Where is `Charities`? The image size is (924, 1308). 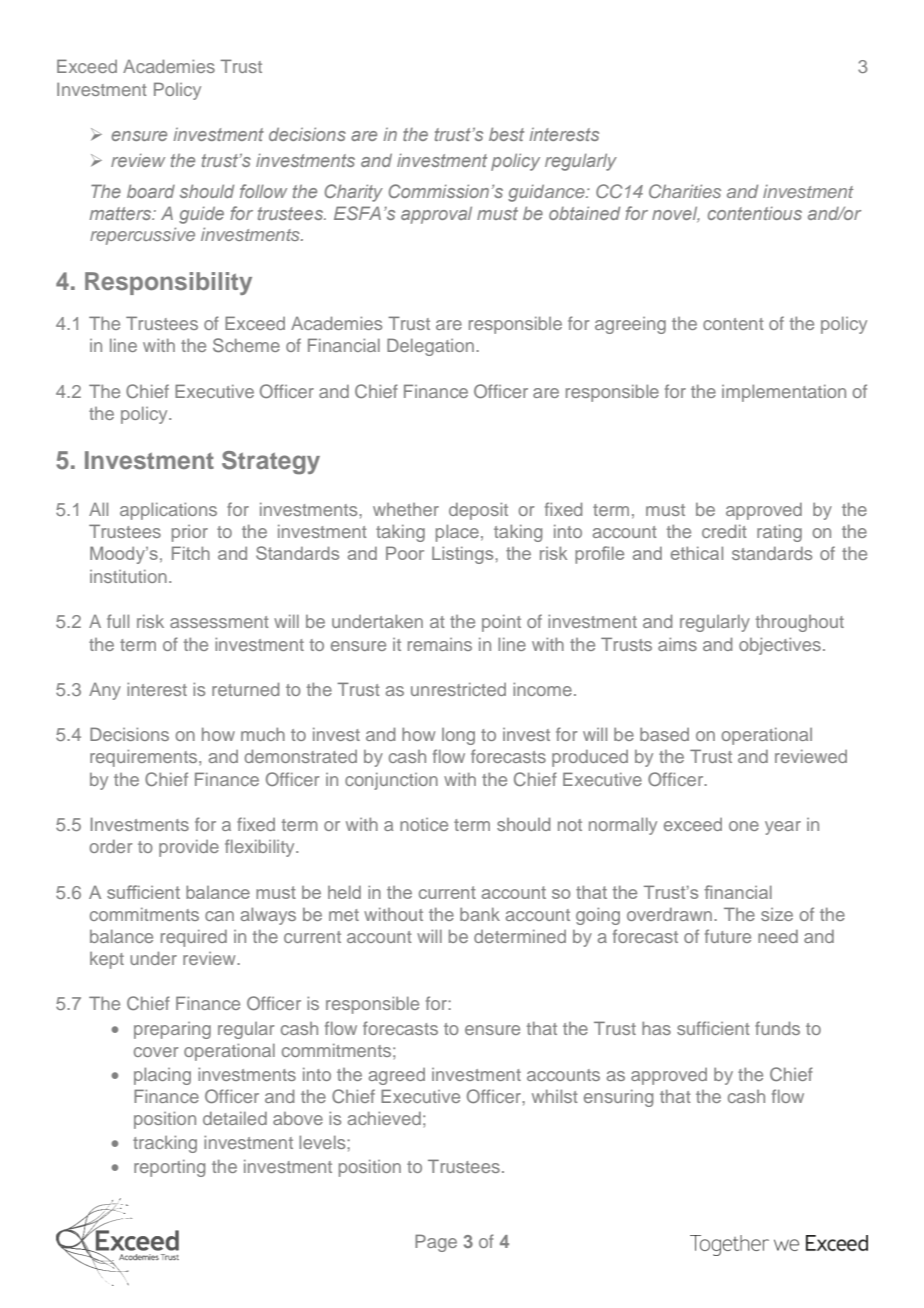
Charities is located at coordinates (685, 191).
